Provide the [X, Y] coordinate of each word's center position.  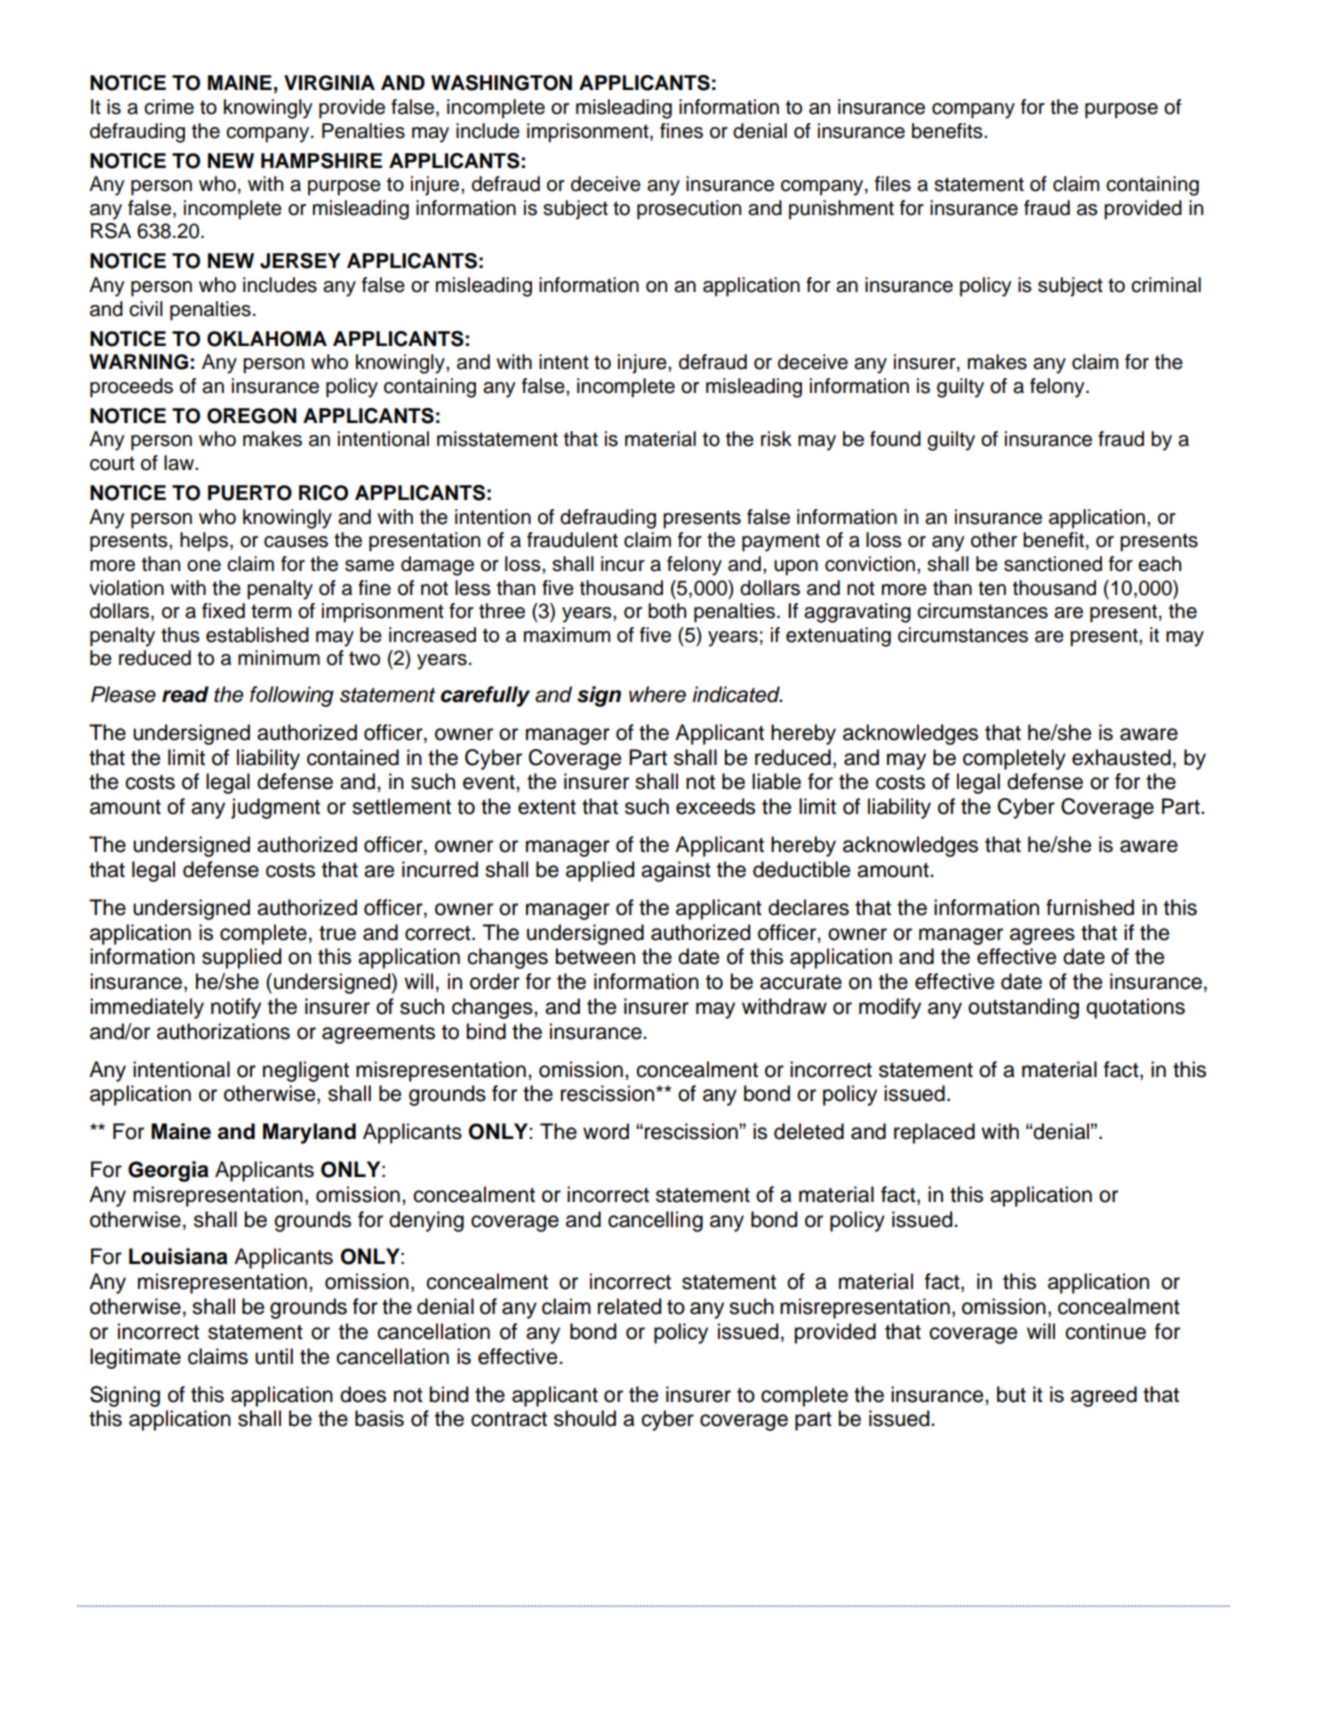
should [585, 1418]
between [595, 956]
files [893, 184]
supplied [241, 958]
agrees [1042, 936]
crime [169, 107]
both [667, 611]
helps [204, 542]
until [274, 1356]
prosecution [689, 210]
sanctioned [1053, 564]
